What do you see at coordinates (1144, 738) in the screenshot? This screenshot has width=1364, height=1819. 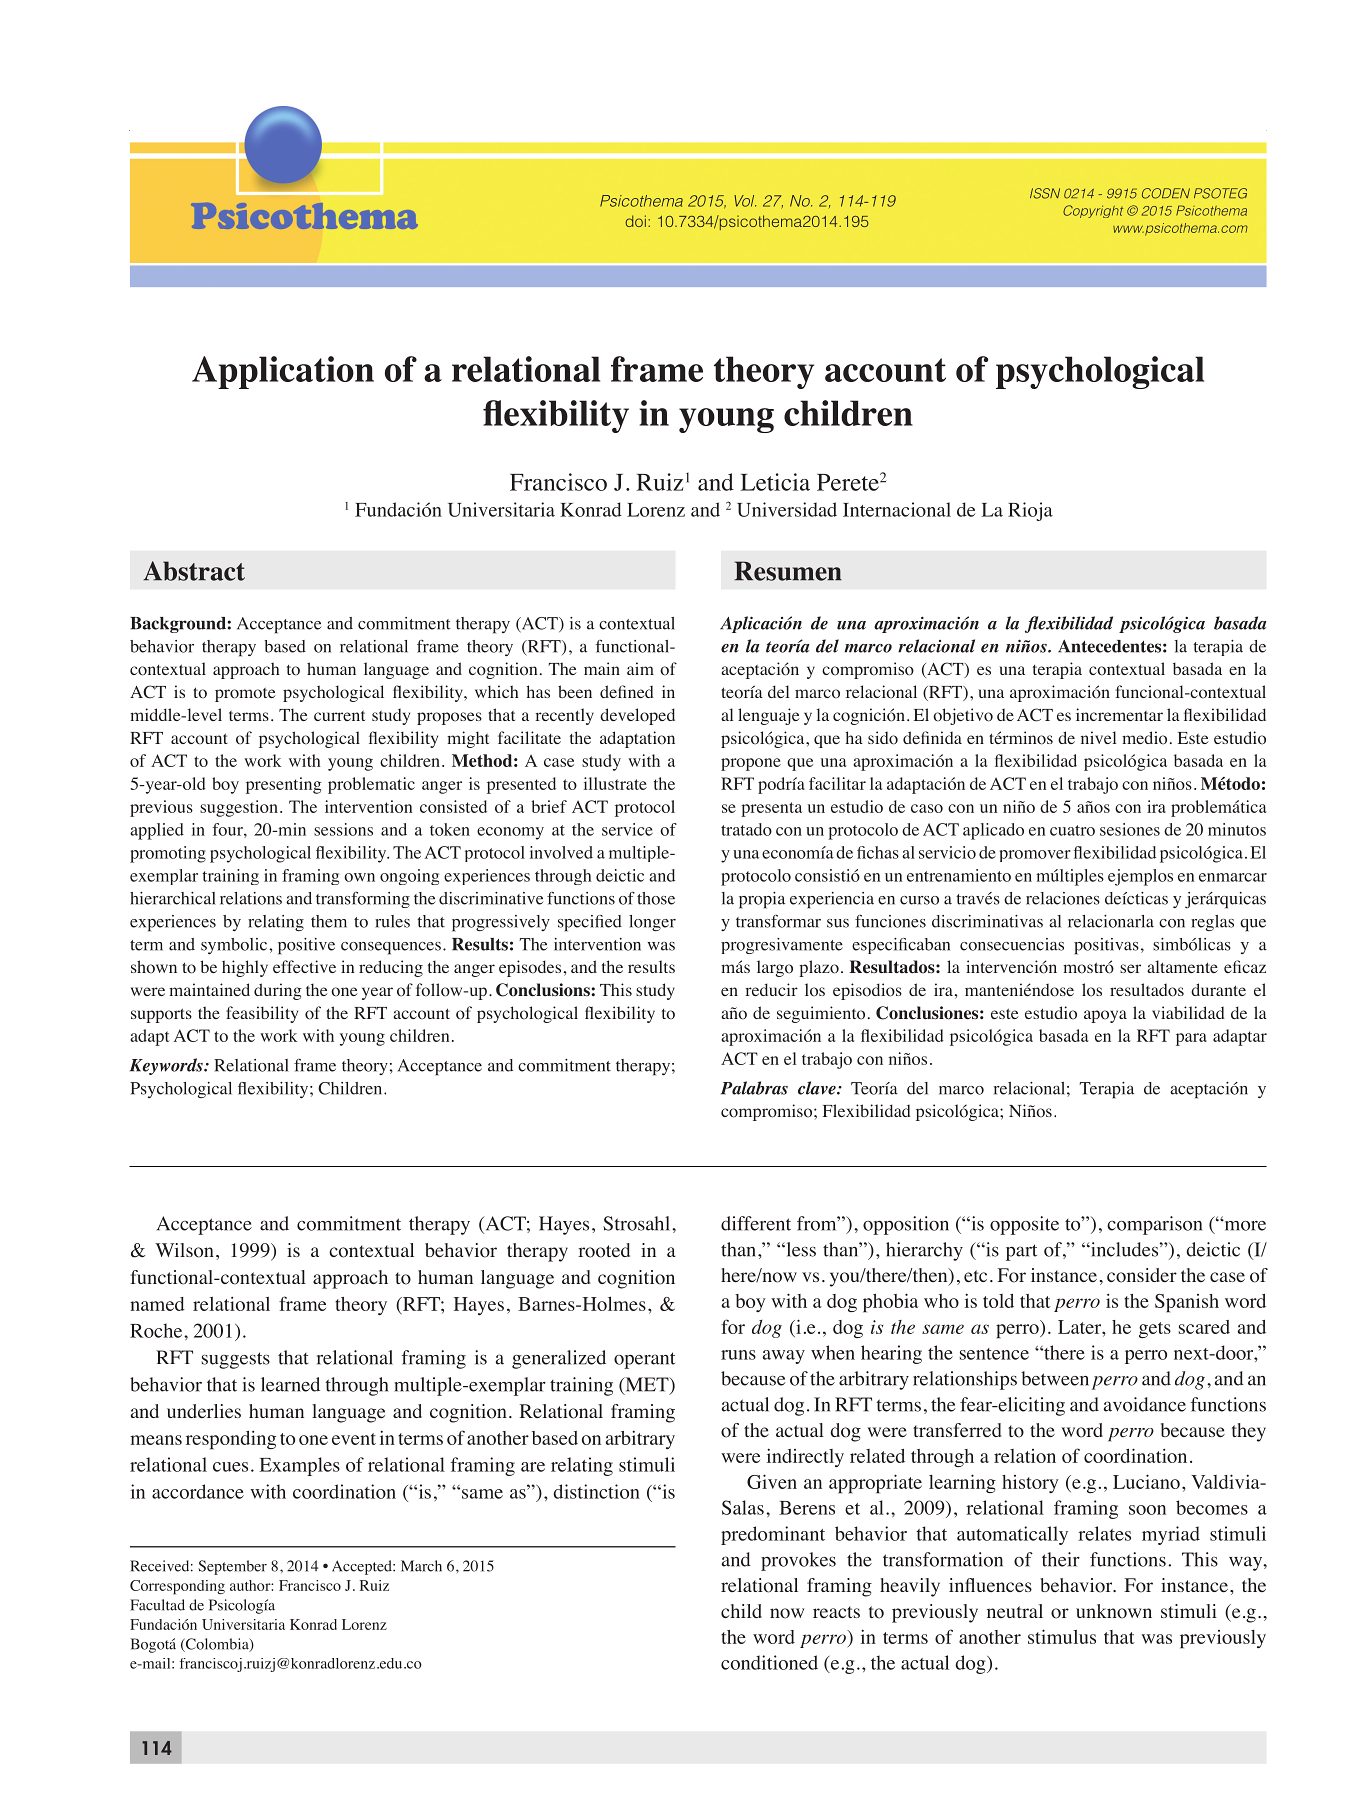 I see `medio` at bounding box center [1144, 738].
